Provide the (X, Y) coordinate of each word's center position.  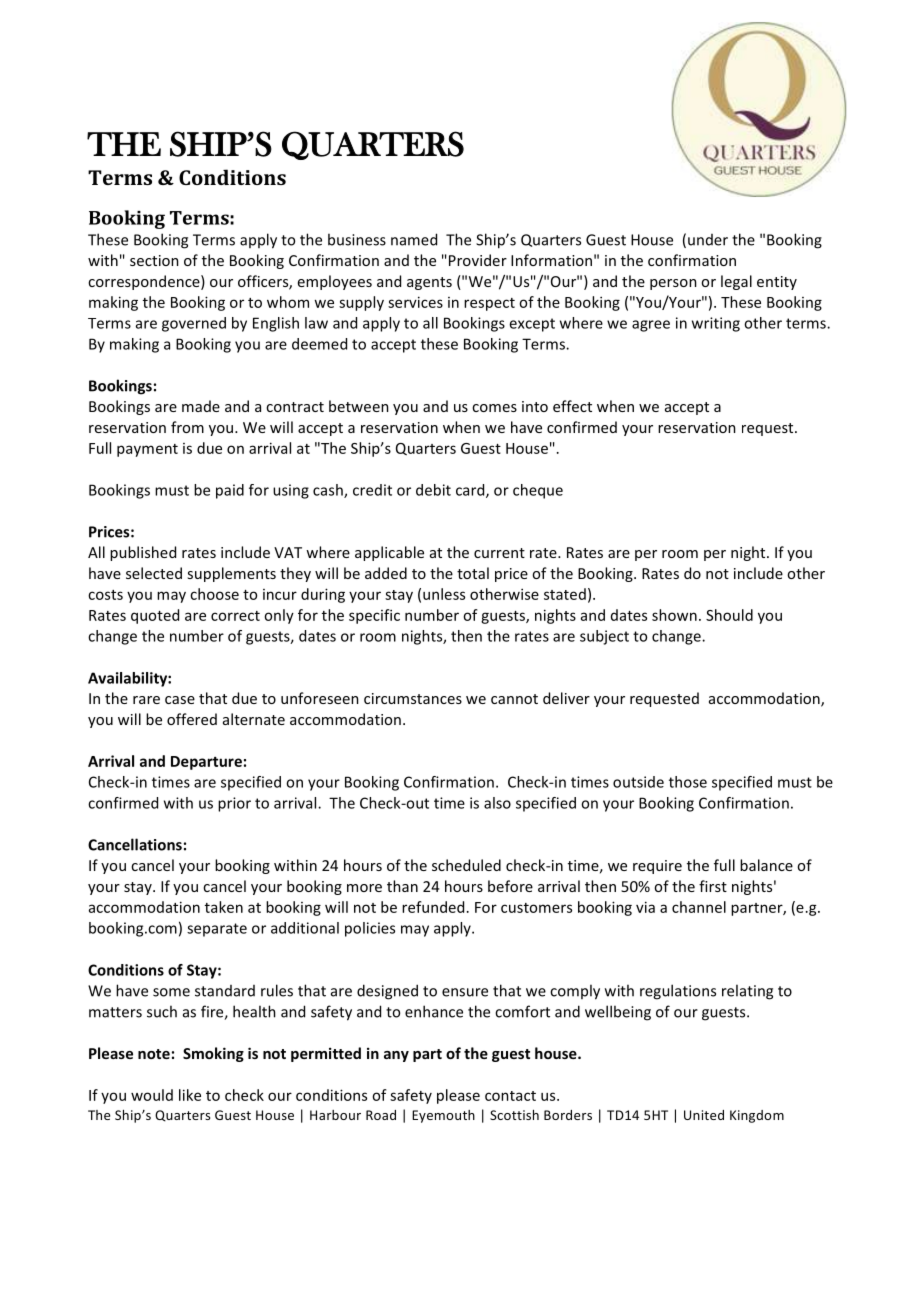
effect (572, 406)
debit (433, 490)
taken (224, 907)
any (396, 1056)
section (154, 260)
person (673, 284)
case (180, 700)
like (190, 1095)
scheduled (466, 865)
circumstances (413, 698)
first (713, 886)
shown (674, 615)
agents (429, 283)
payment (147, 450)
